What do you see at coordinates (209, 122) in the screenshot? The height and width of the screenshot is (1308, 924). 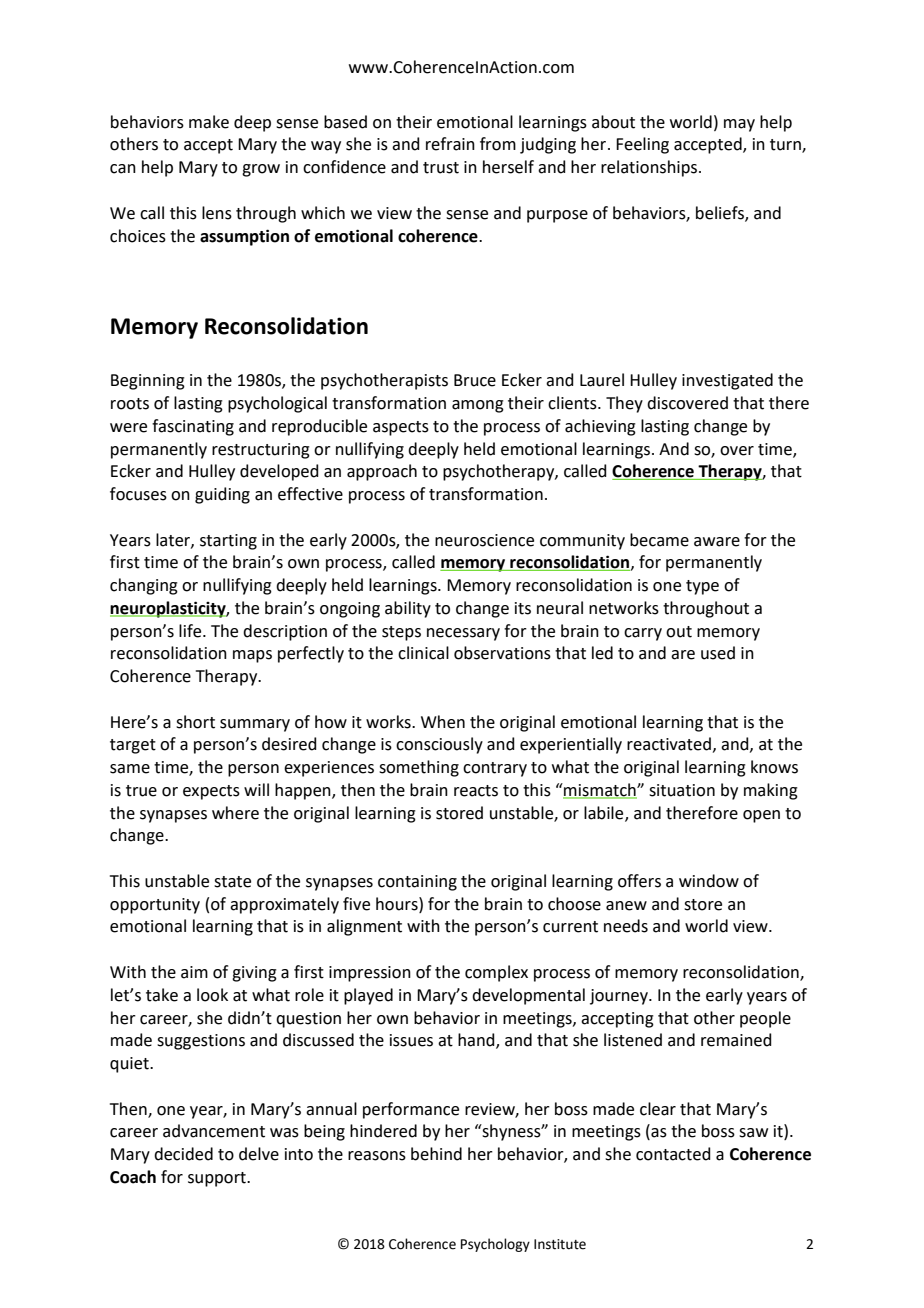 I see `make` at bounding box center [209, 122].
